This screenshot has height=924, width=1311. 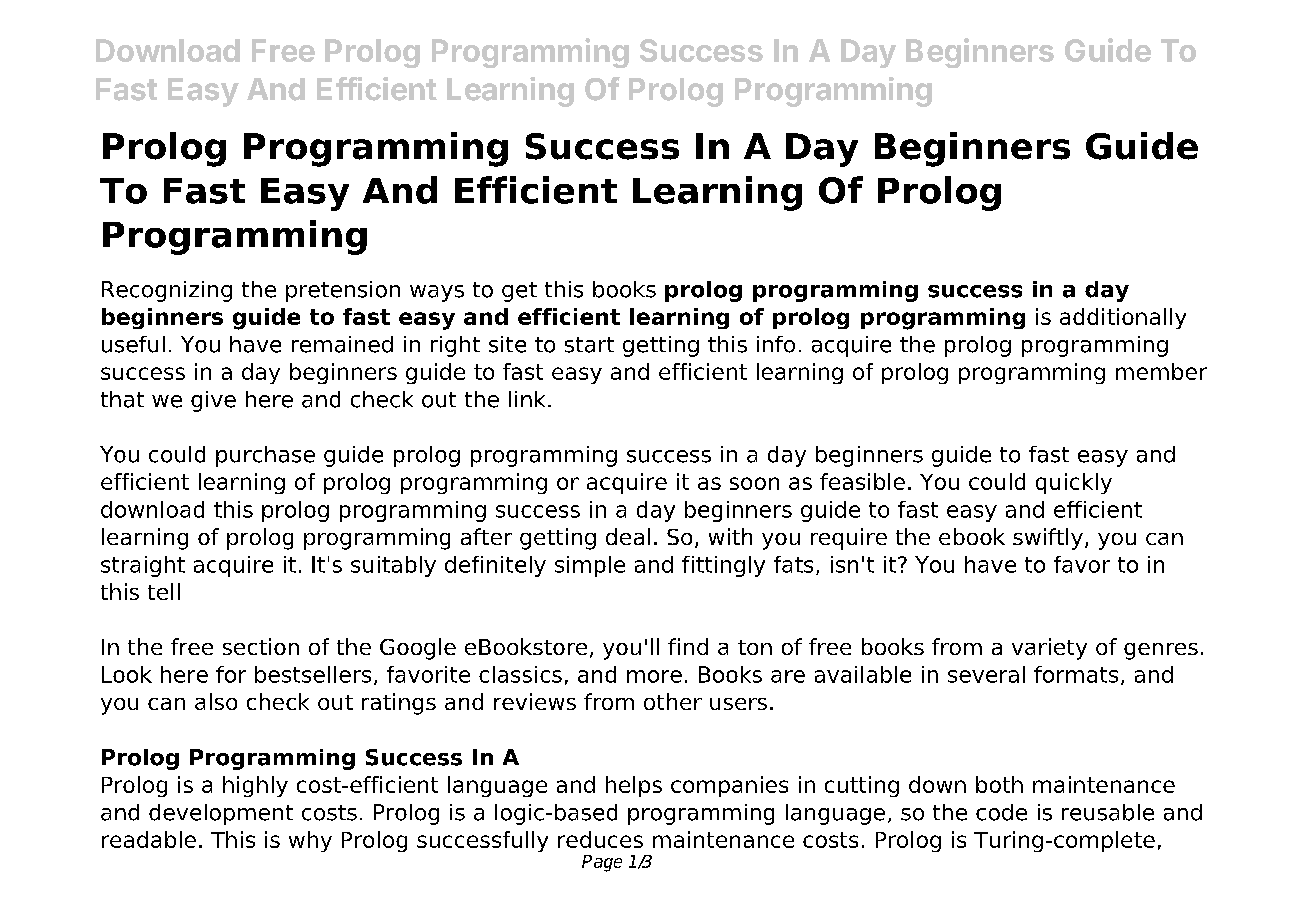 I want to click on code, so click(x=1001, y=812).
